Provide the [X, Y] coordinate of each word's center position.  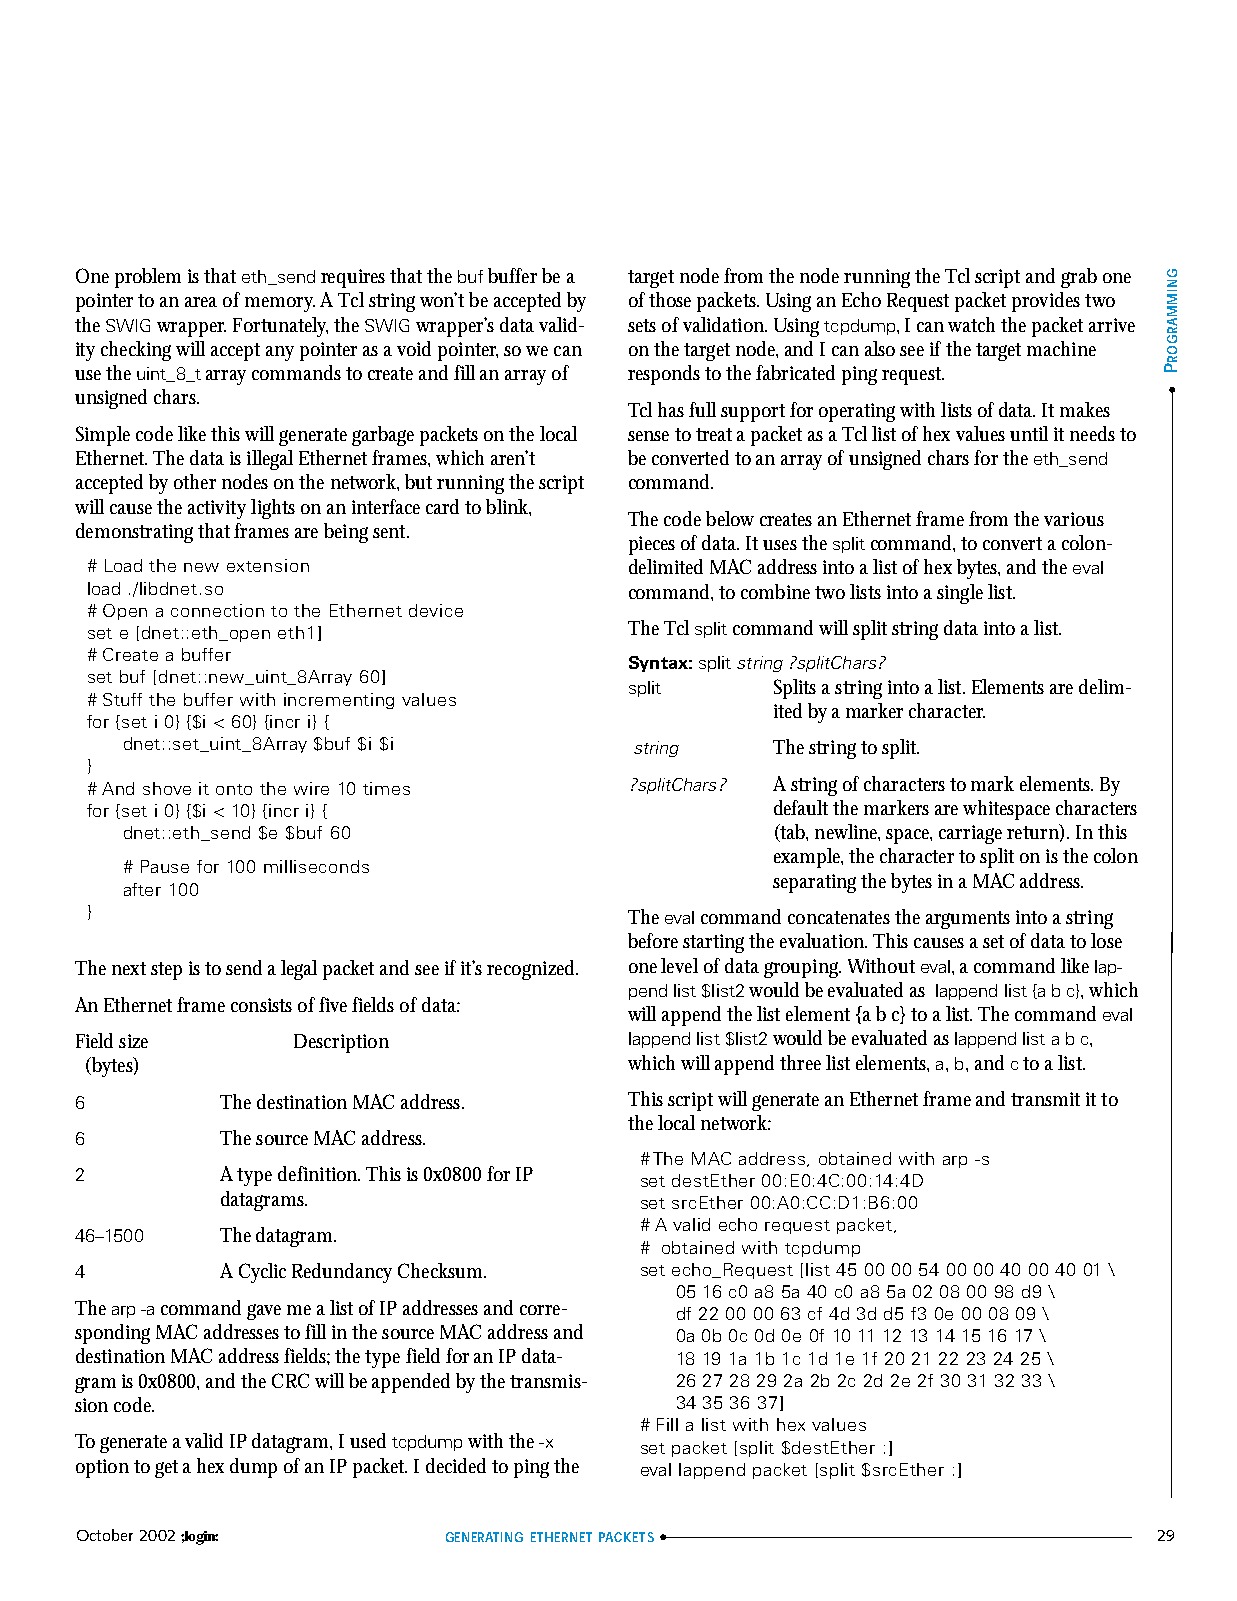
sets [642, 325]
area [201, 302]
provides [1046, 302]
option [102, 1468]
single [960, 594]
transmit [1045, 1099]
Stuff [122, 699]
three [800, 1062]
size [133, 1041]
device [436, 610]
